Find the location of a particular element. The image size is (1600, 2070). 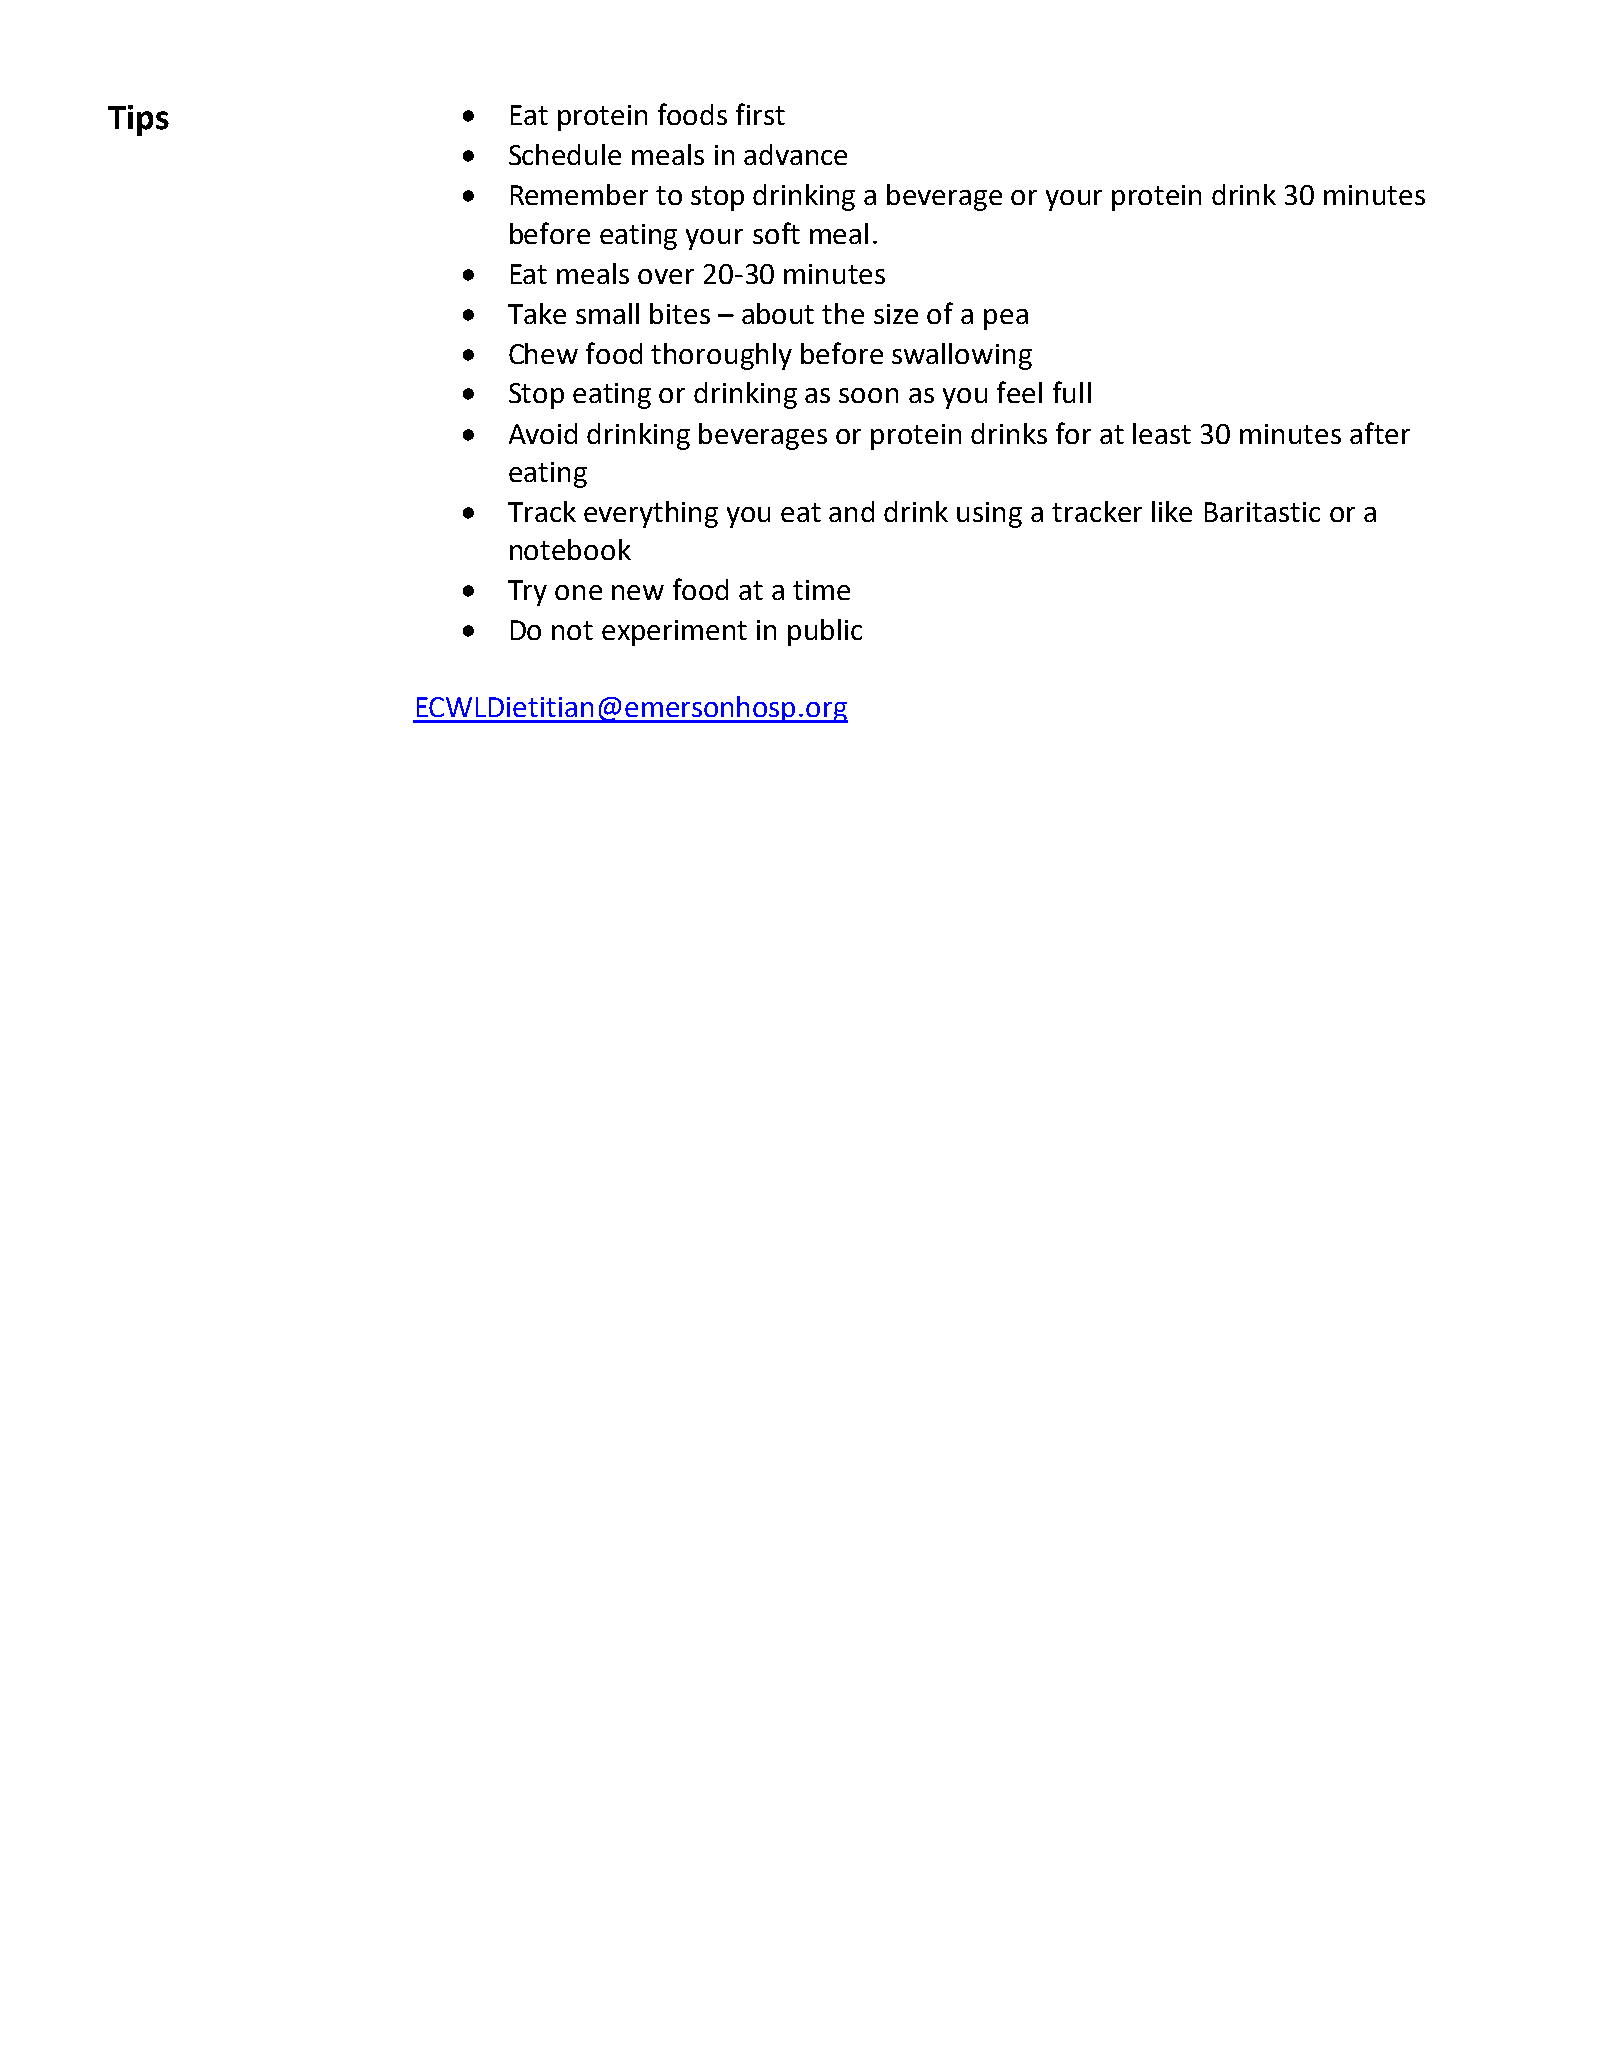

Tips is located at coordinates (138, 120).
